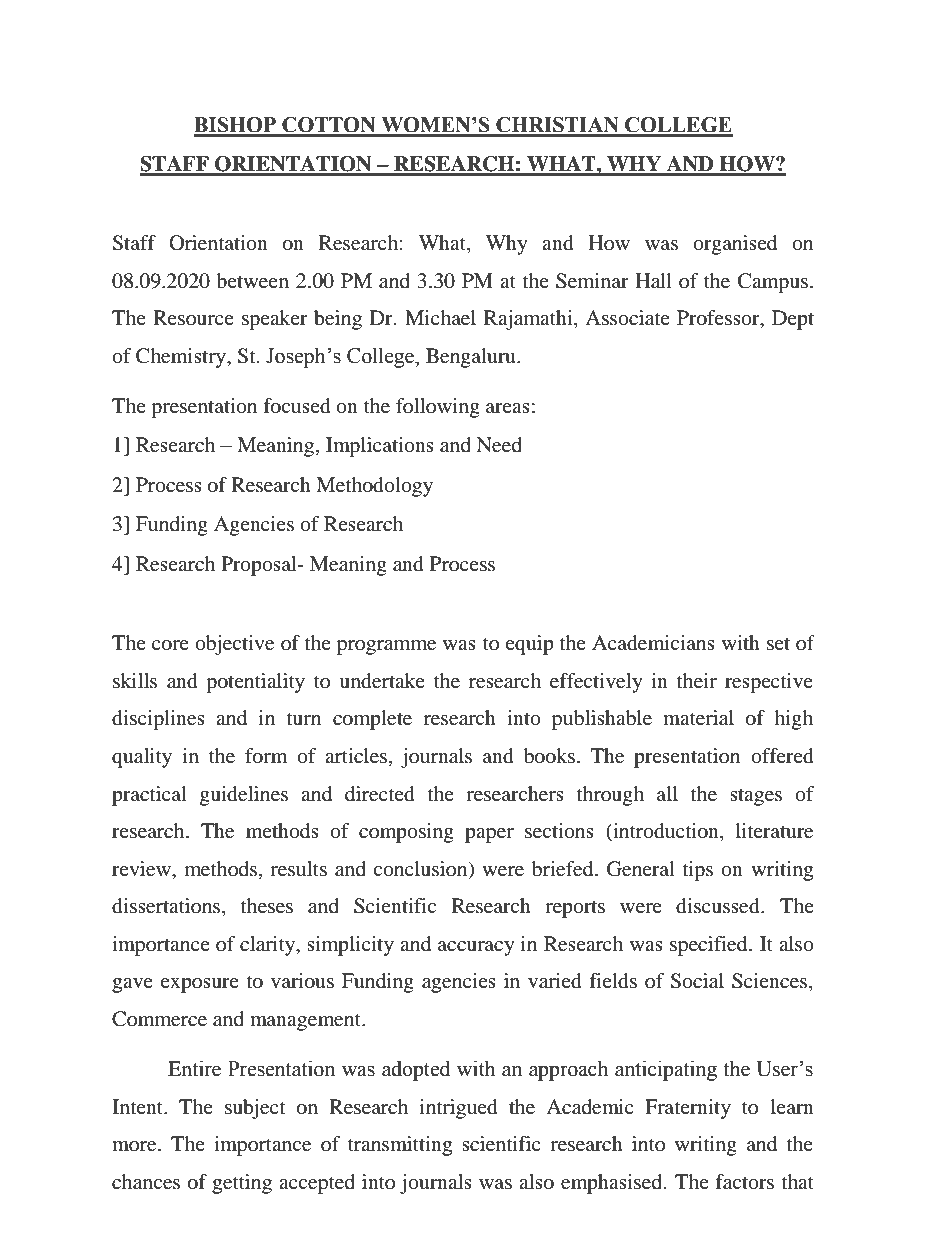 This page has height=1233, width=952. What do you see at coordinates (698, 718) in the page?
I see `material` at bounding box center [698, 718].
